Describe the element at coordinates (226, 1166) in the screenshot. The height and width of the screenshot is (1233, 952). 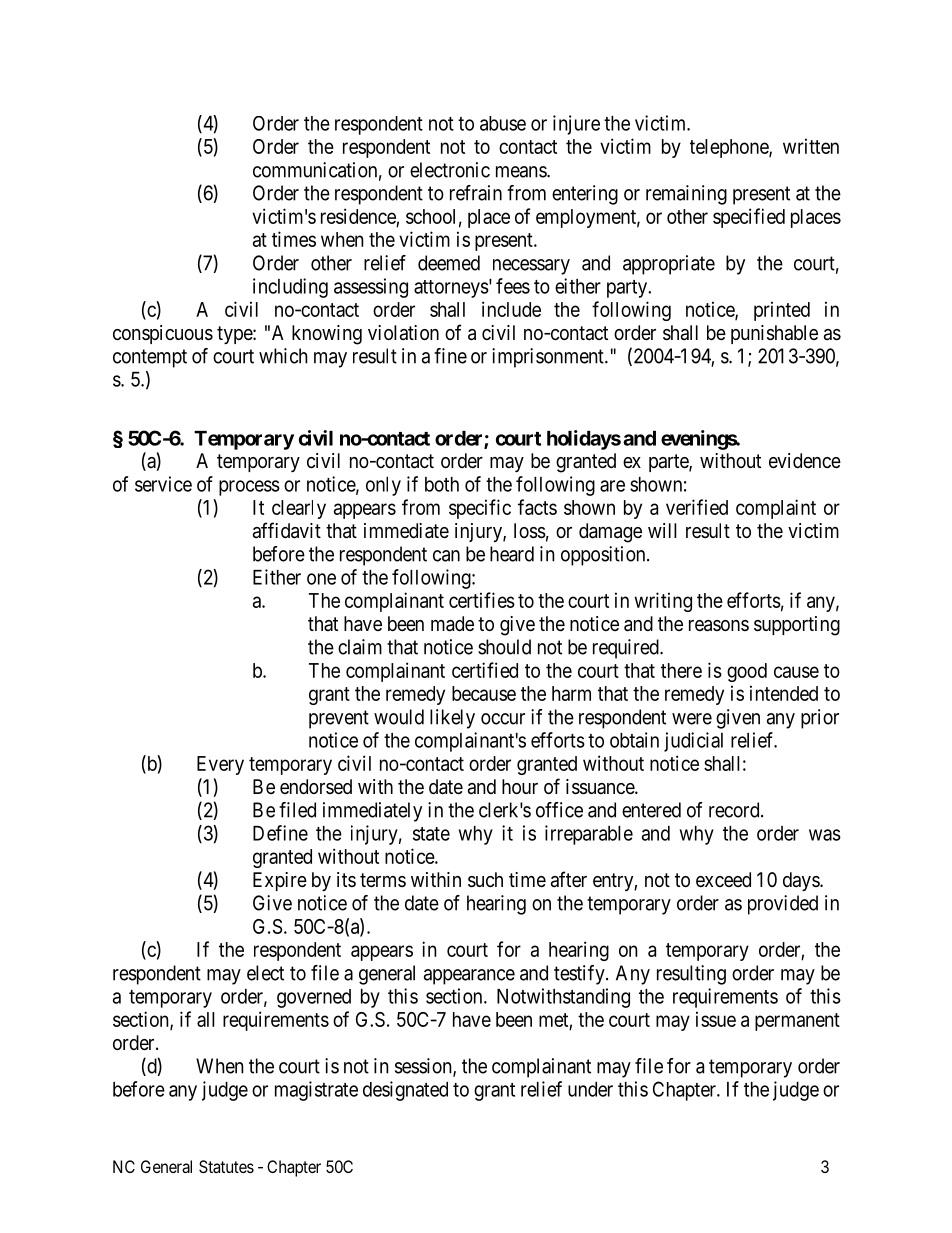
I see `Statutes` at that location.
